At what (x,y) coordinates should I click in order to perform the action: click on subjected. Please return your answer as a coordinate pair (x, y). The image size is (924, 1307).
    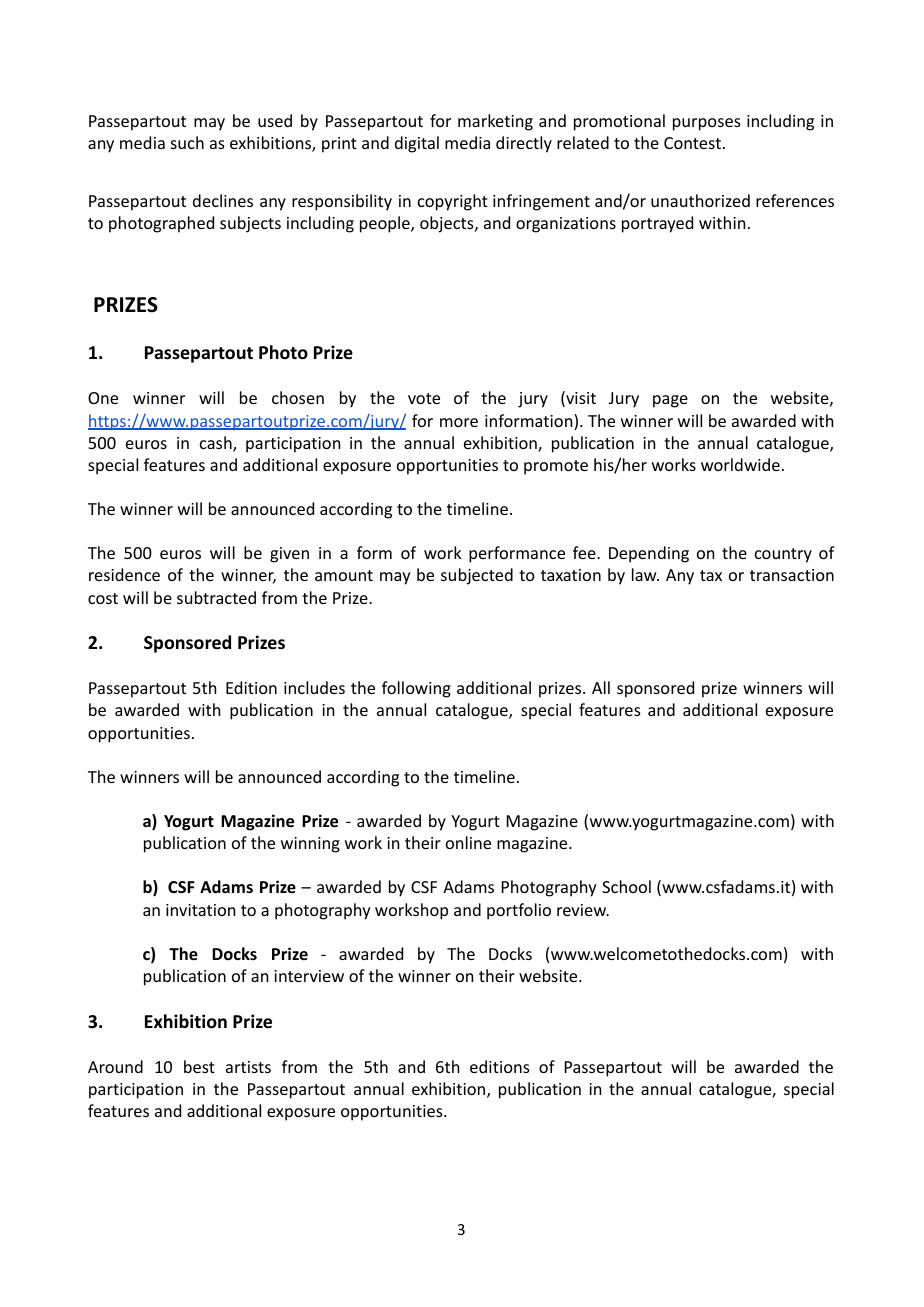
    Looking at the image, I should click on (477, 576).
